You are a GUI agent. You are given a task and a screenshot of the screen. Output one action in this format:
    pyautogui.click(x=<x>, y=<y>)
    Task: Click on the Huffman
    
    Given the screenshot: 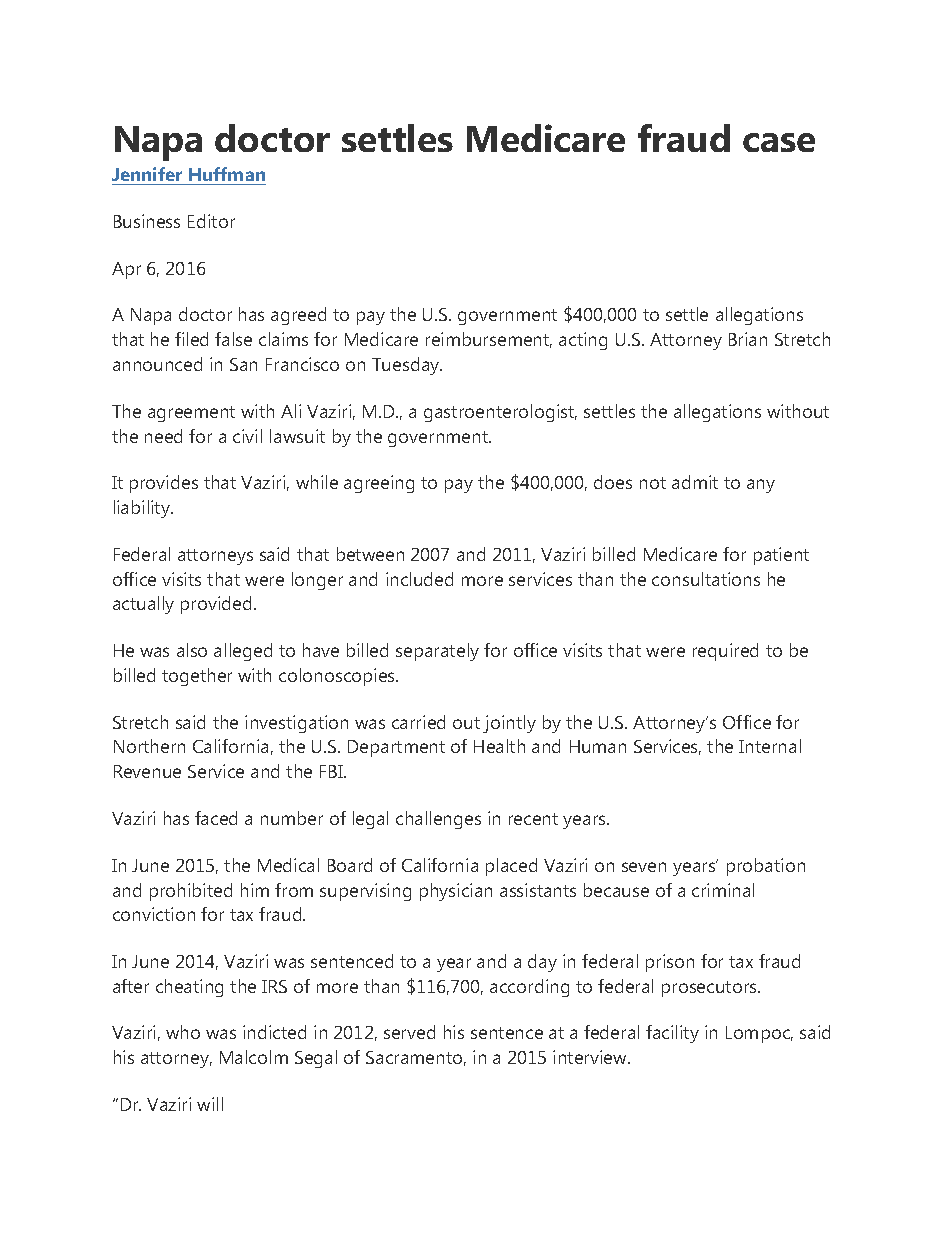 What is the action you would take?
    pyautogui.click(x=226, y=176)
